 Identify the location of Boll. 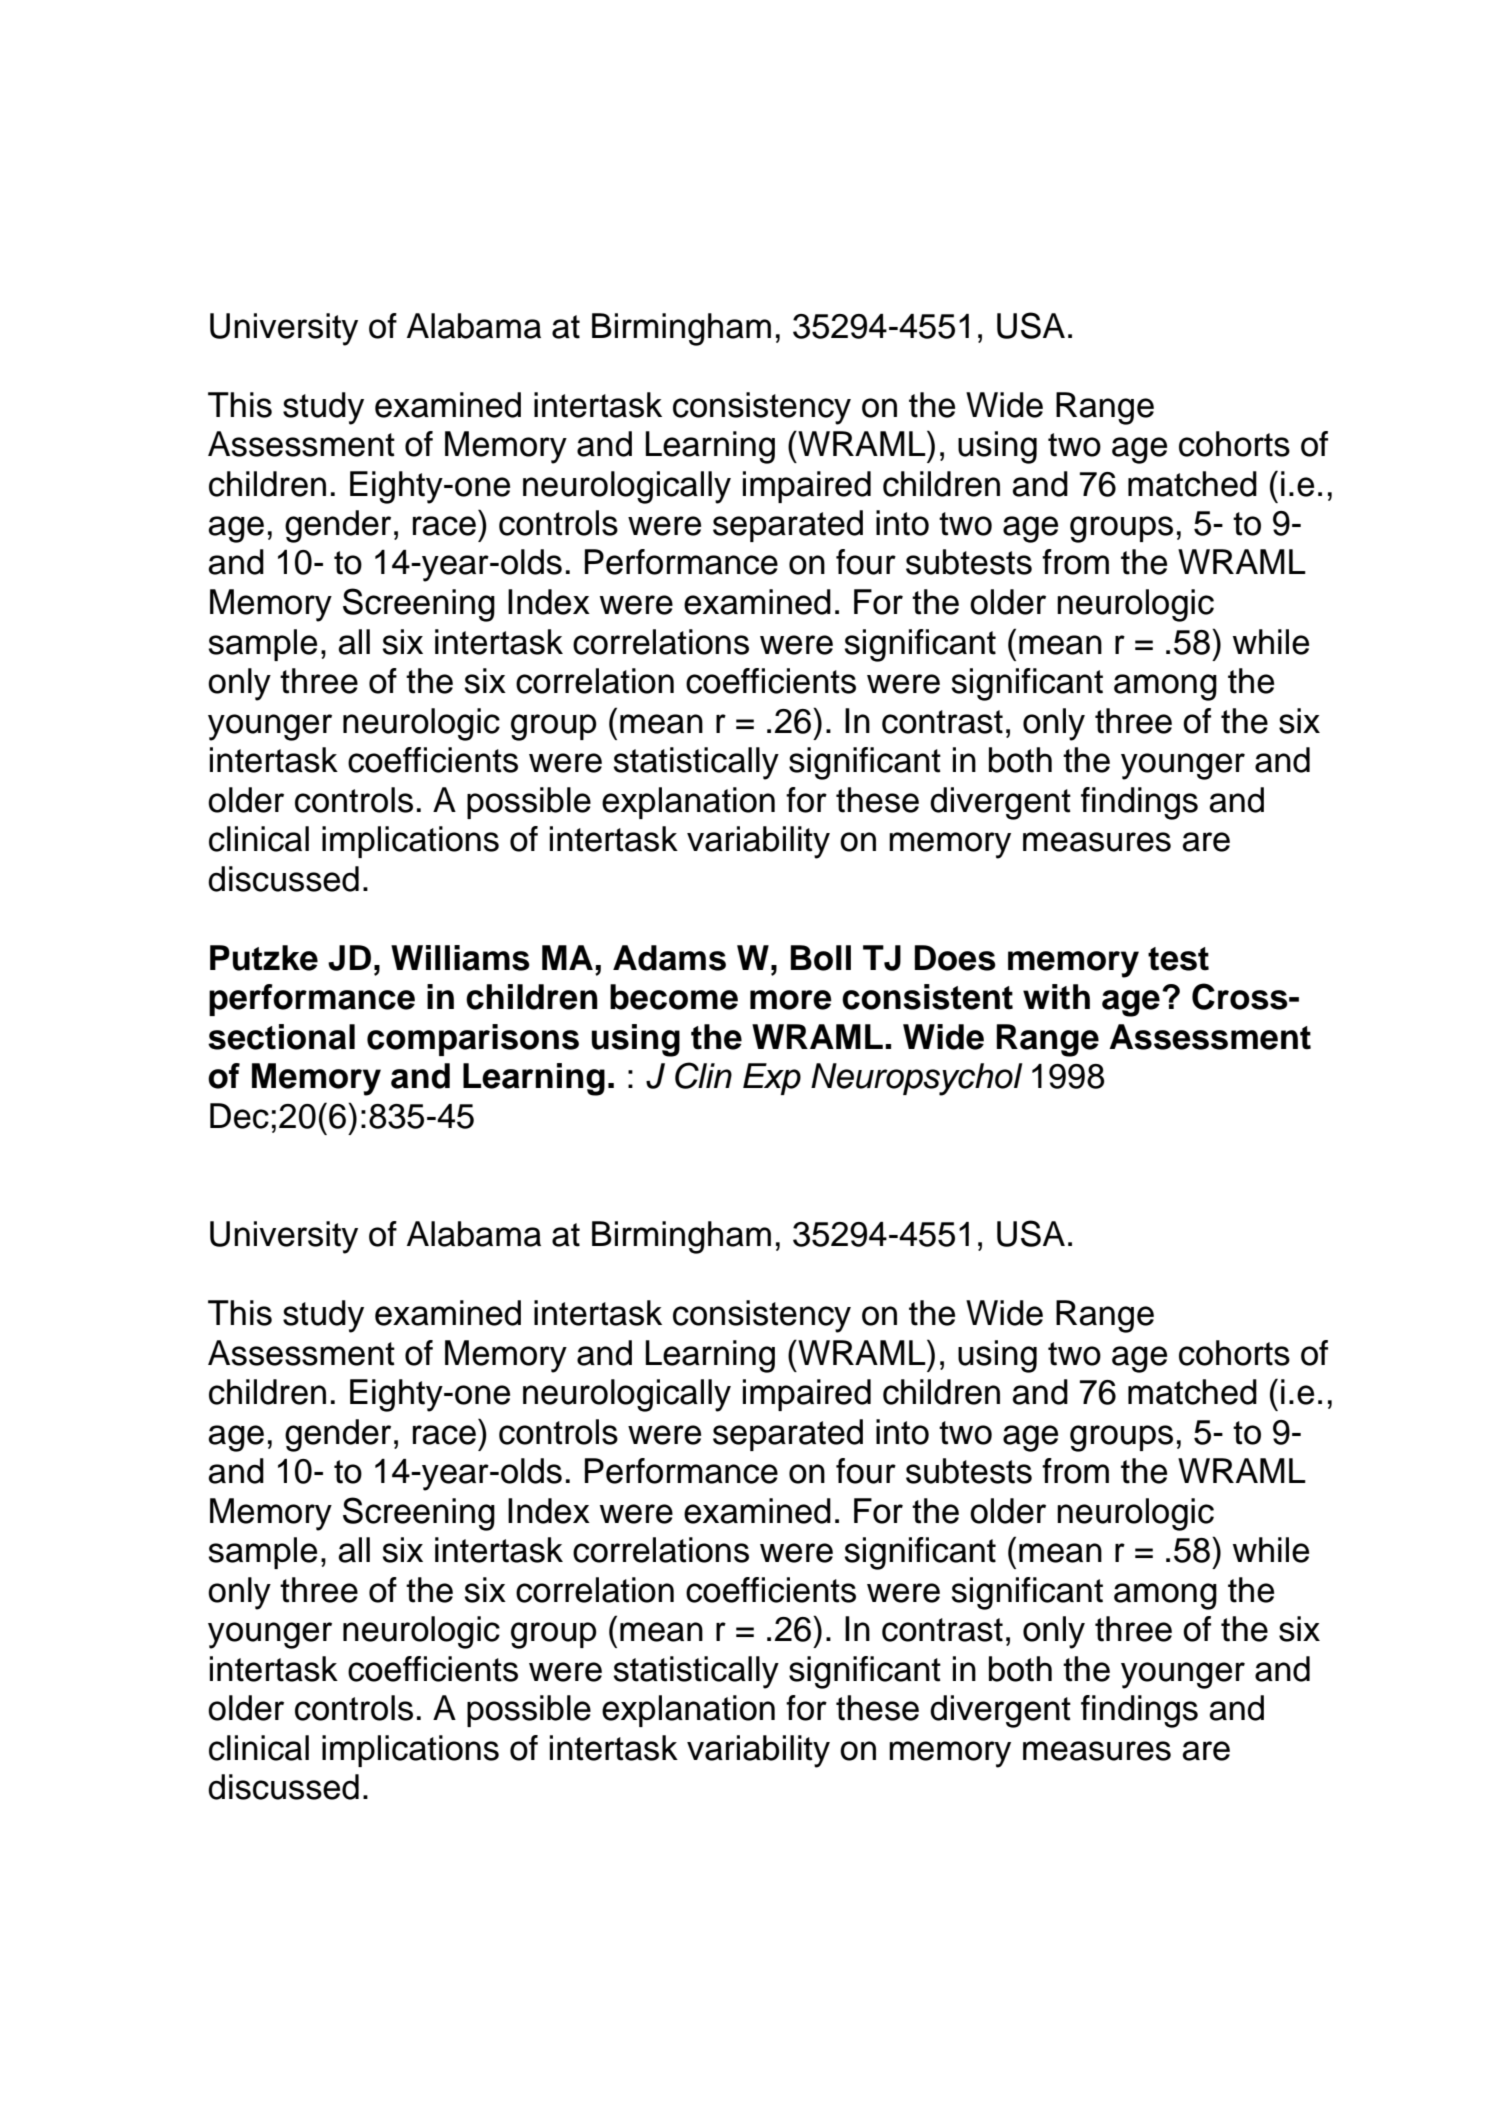
(821, 958).
